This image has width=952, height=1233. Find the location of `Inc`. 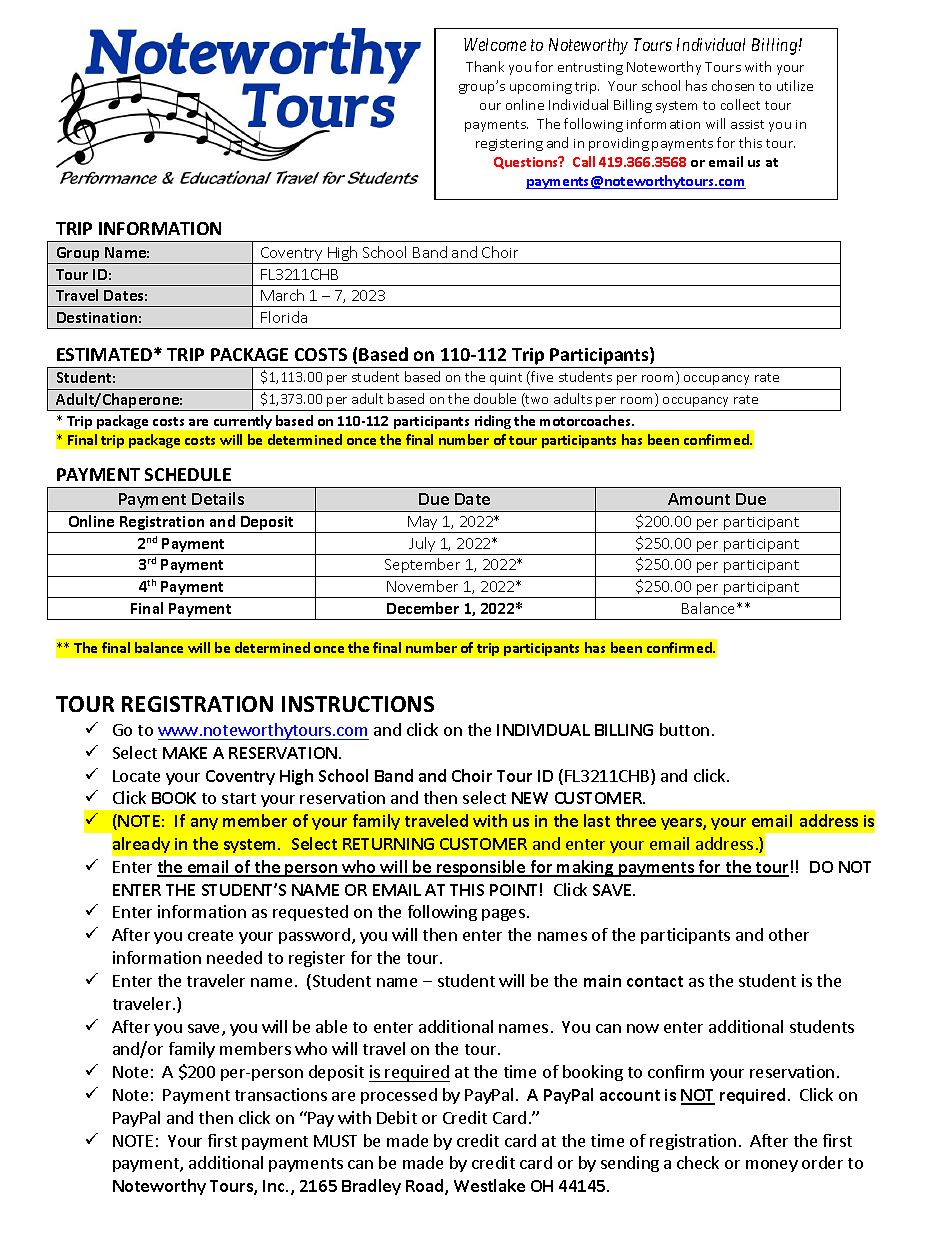

Inc is located at coordinates (275, 1186).
